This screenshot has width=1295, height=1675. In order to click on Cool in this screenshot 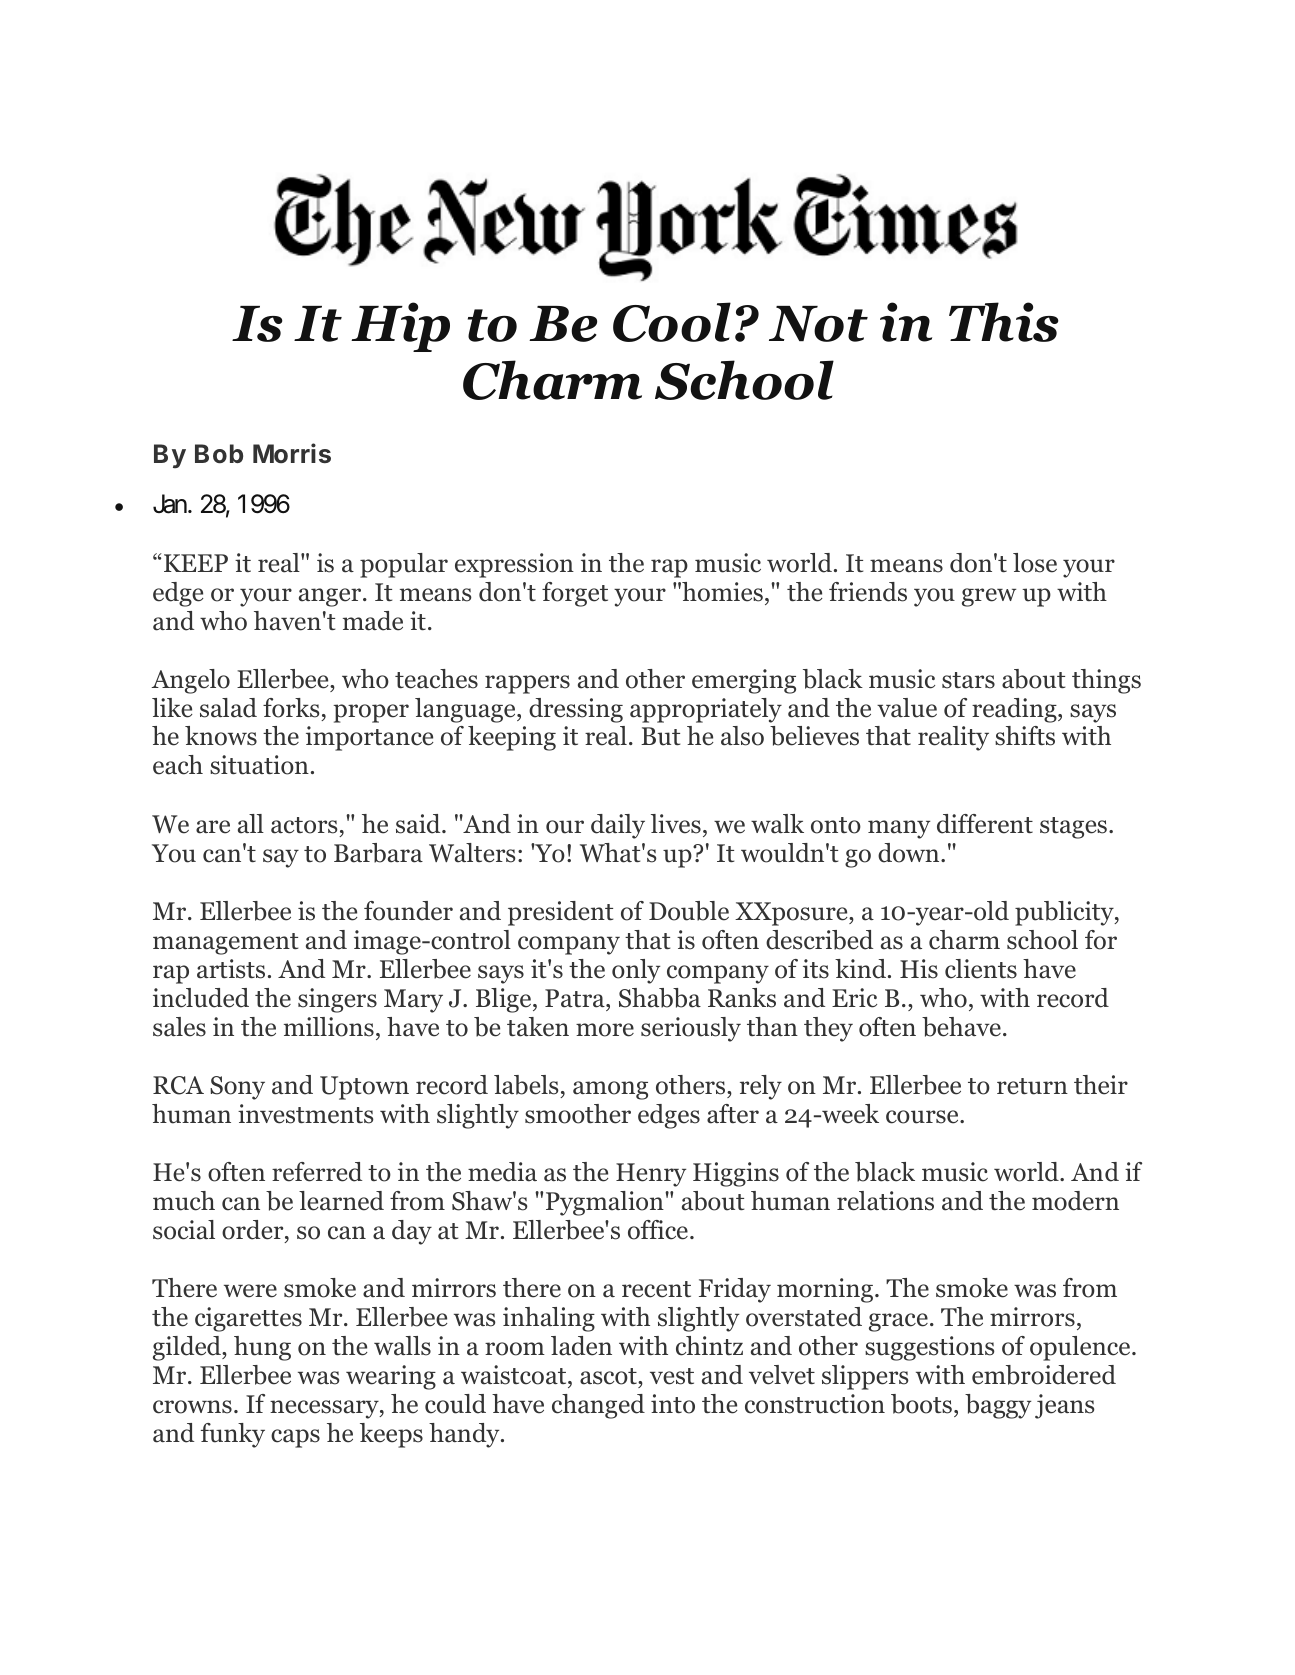, I will do `click(672, 322)`.
